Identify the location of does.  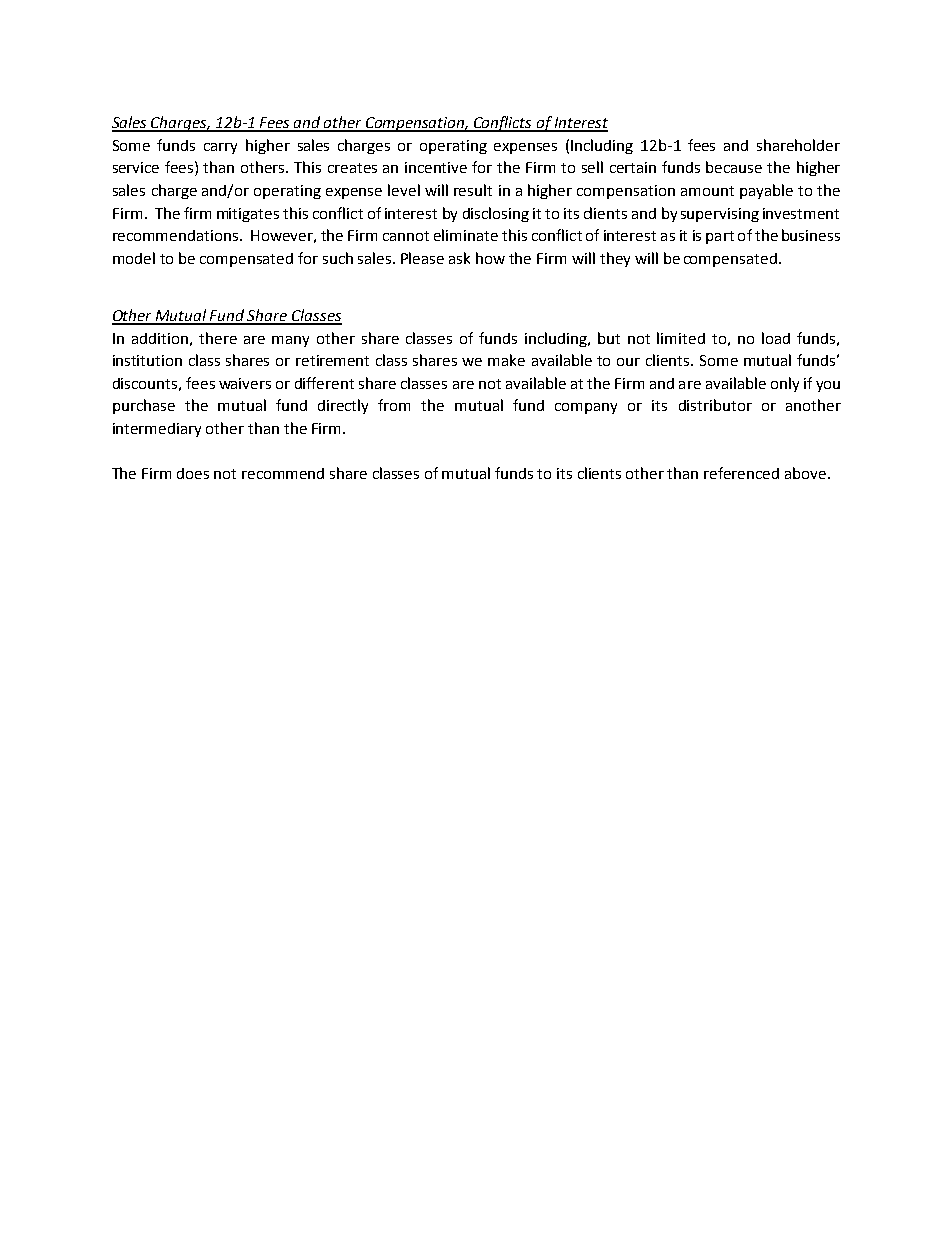
(193, 473).
